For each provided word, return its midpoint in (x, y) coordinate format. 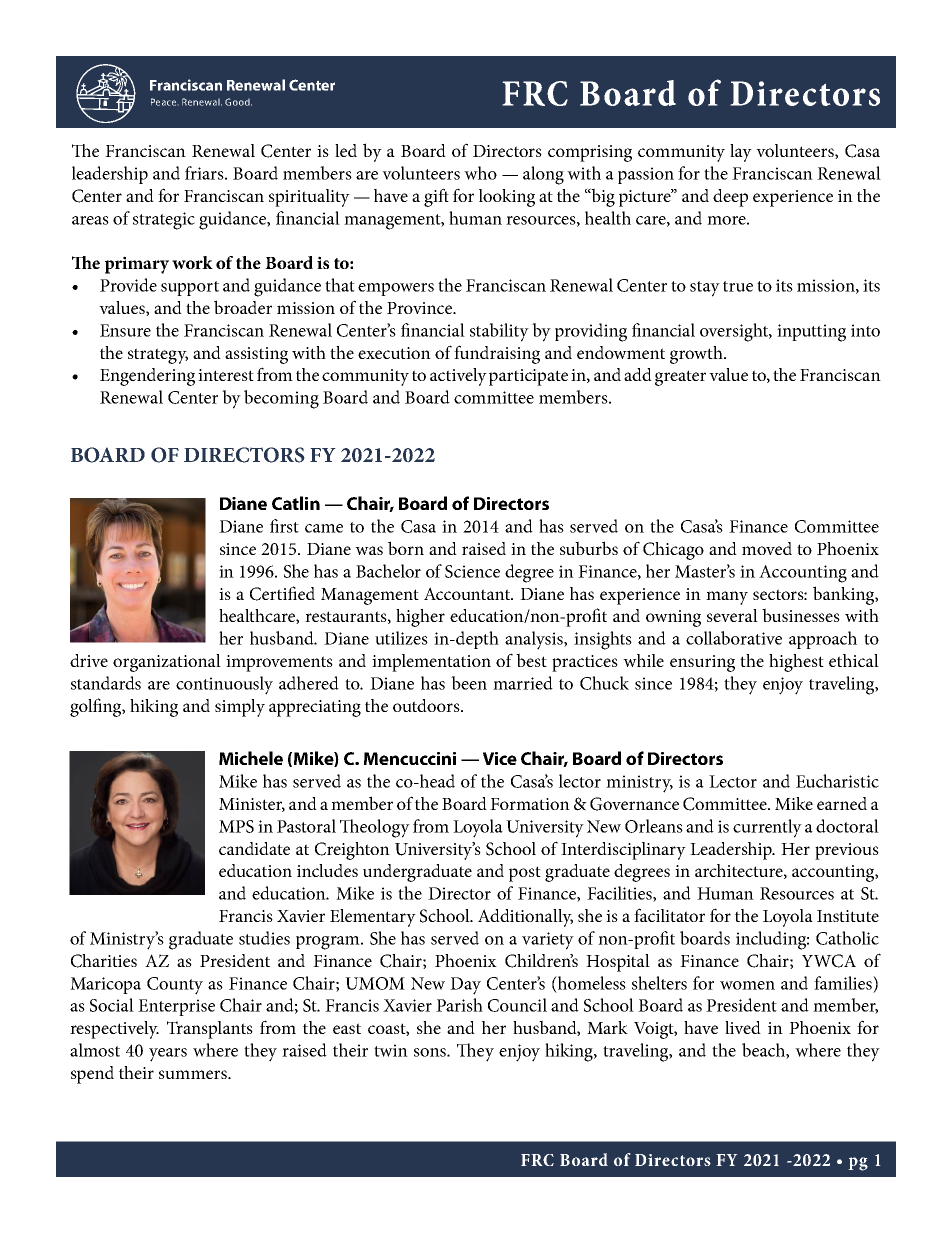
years (168, 1055)
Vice (500, 758)
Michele (251, 758)
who (480, 173)
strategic (164, 221)
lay (741, 153)
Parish (459, 1005)
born (406, 548)
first (284, 526)
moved (767, 548)
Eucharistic (837, 781)
